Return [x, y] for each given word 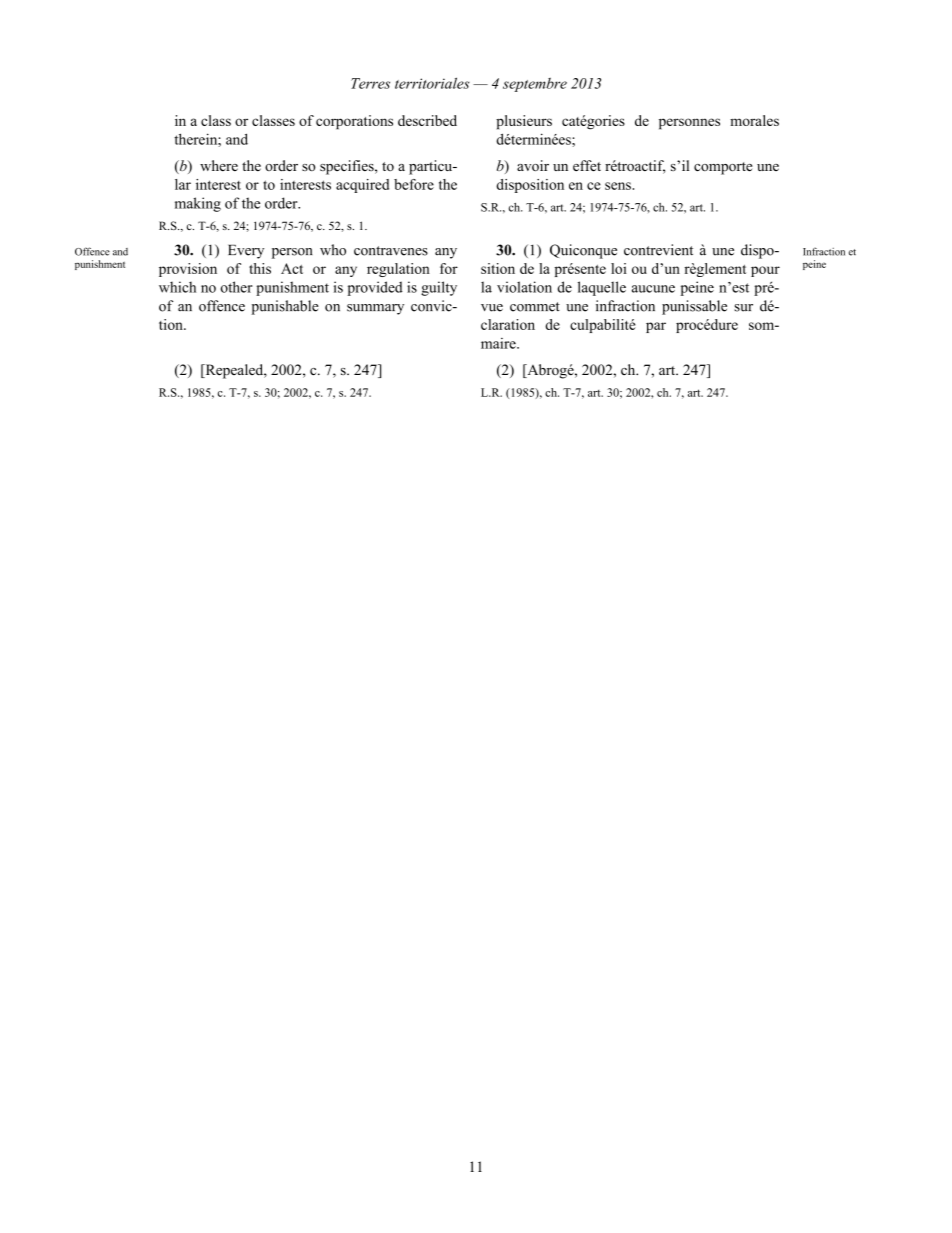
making [198, 204]
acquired [362, 186]
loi [619, 268]
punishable [285, 307]
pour [765, 271]
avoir [533, 165]
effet [587, 165]
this [260, 268]
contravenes [391, 251]
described [427, 120]
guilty [439, 288]
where [219, 165]
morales [754, 120]
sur [743, 308]
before [414, 184]
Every [246, 252]
